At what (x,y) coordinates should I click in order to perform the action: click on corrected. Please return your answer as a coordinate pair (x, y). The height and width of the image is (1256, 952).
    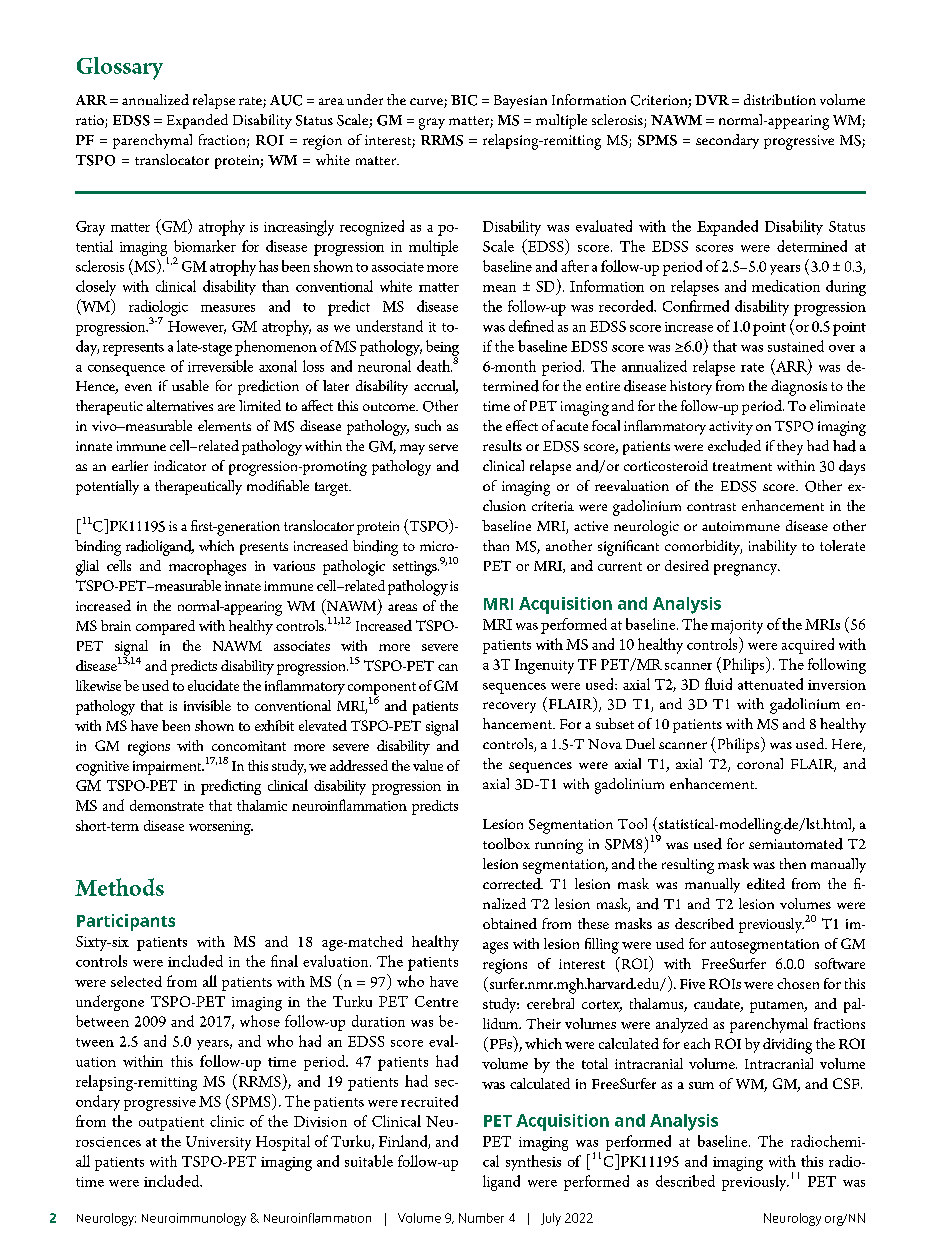
    Looking at the image, I should click on (513, 884).
